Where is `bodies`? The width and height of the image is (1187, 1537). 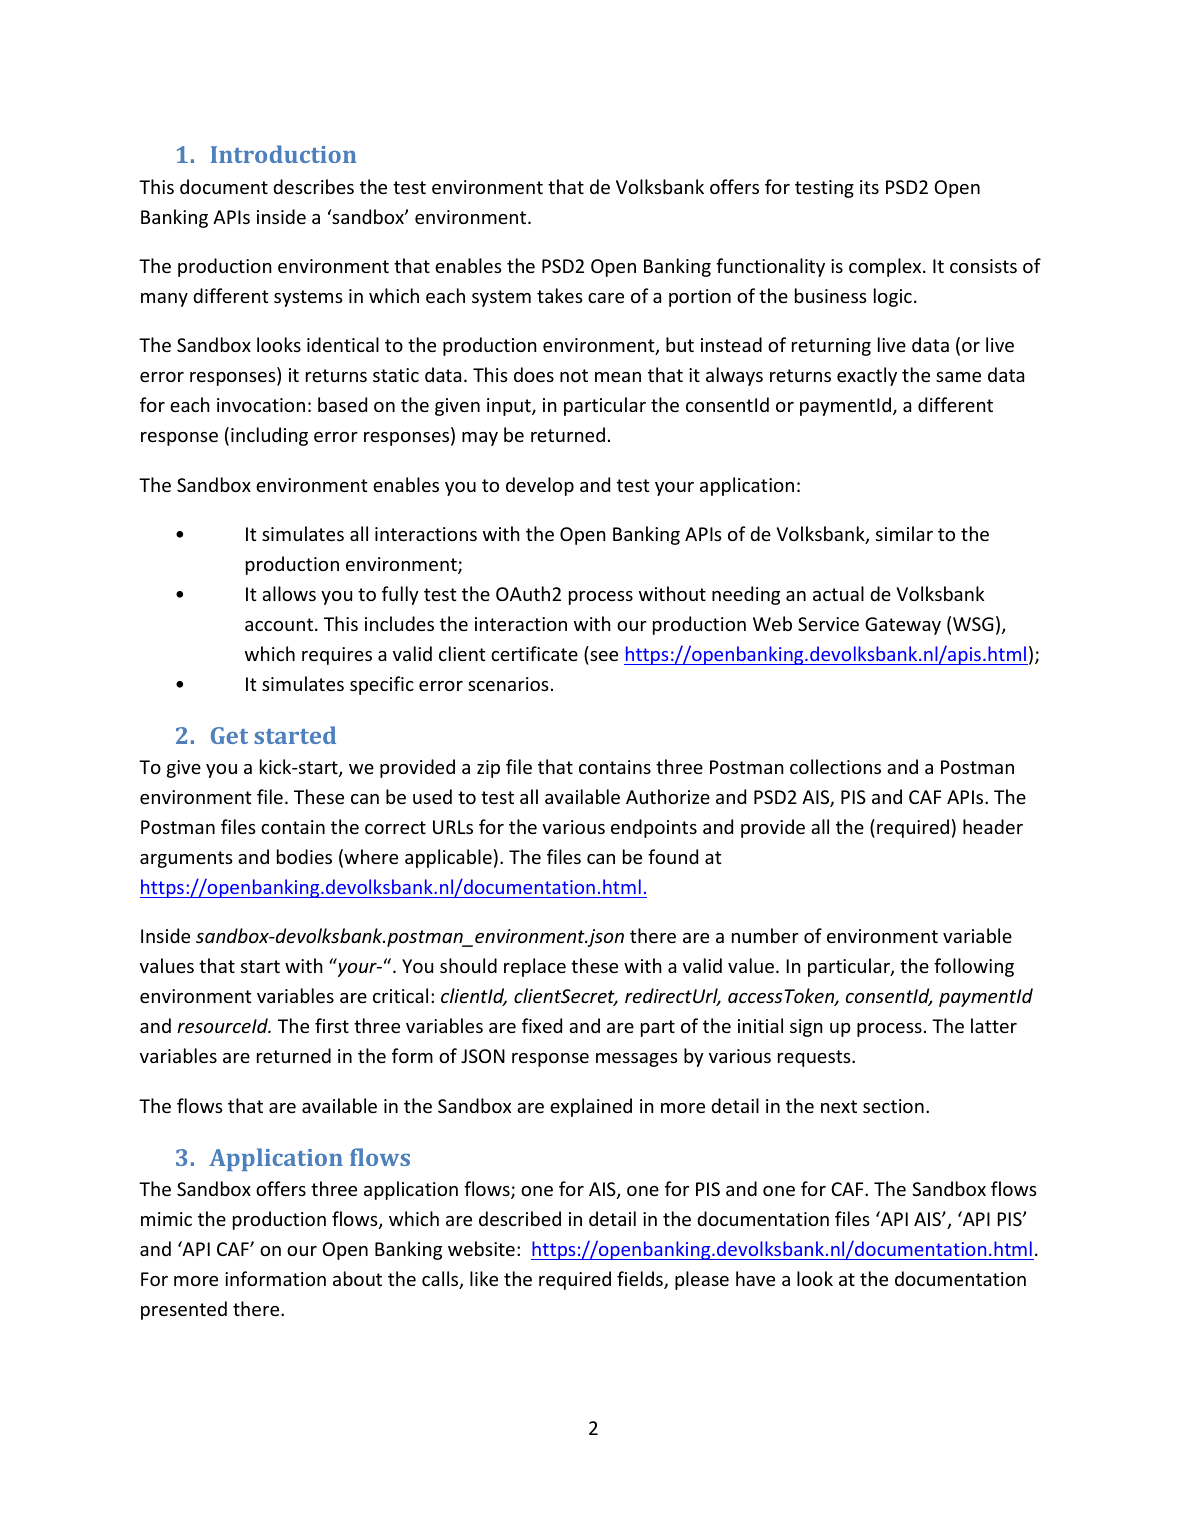
bodies is located at coordinates (304, 856).
